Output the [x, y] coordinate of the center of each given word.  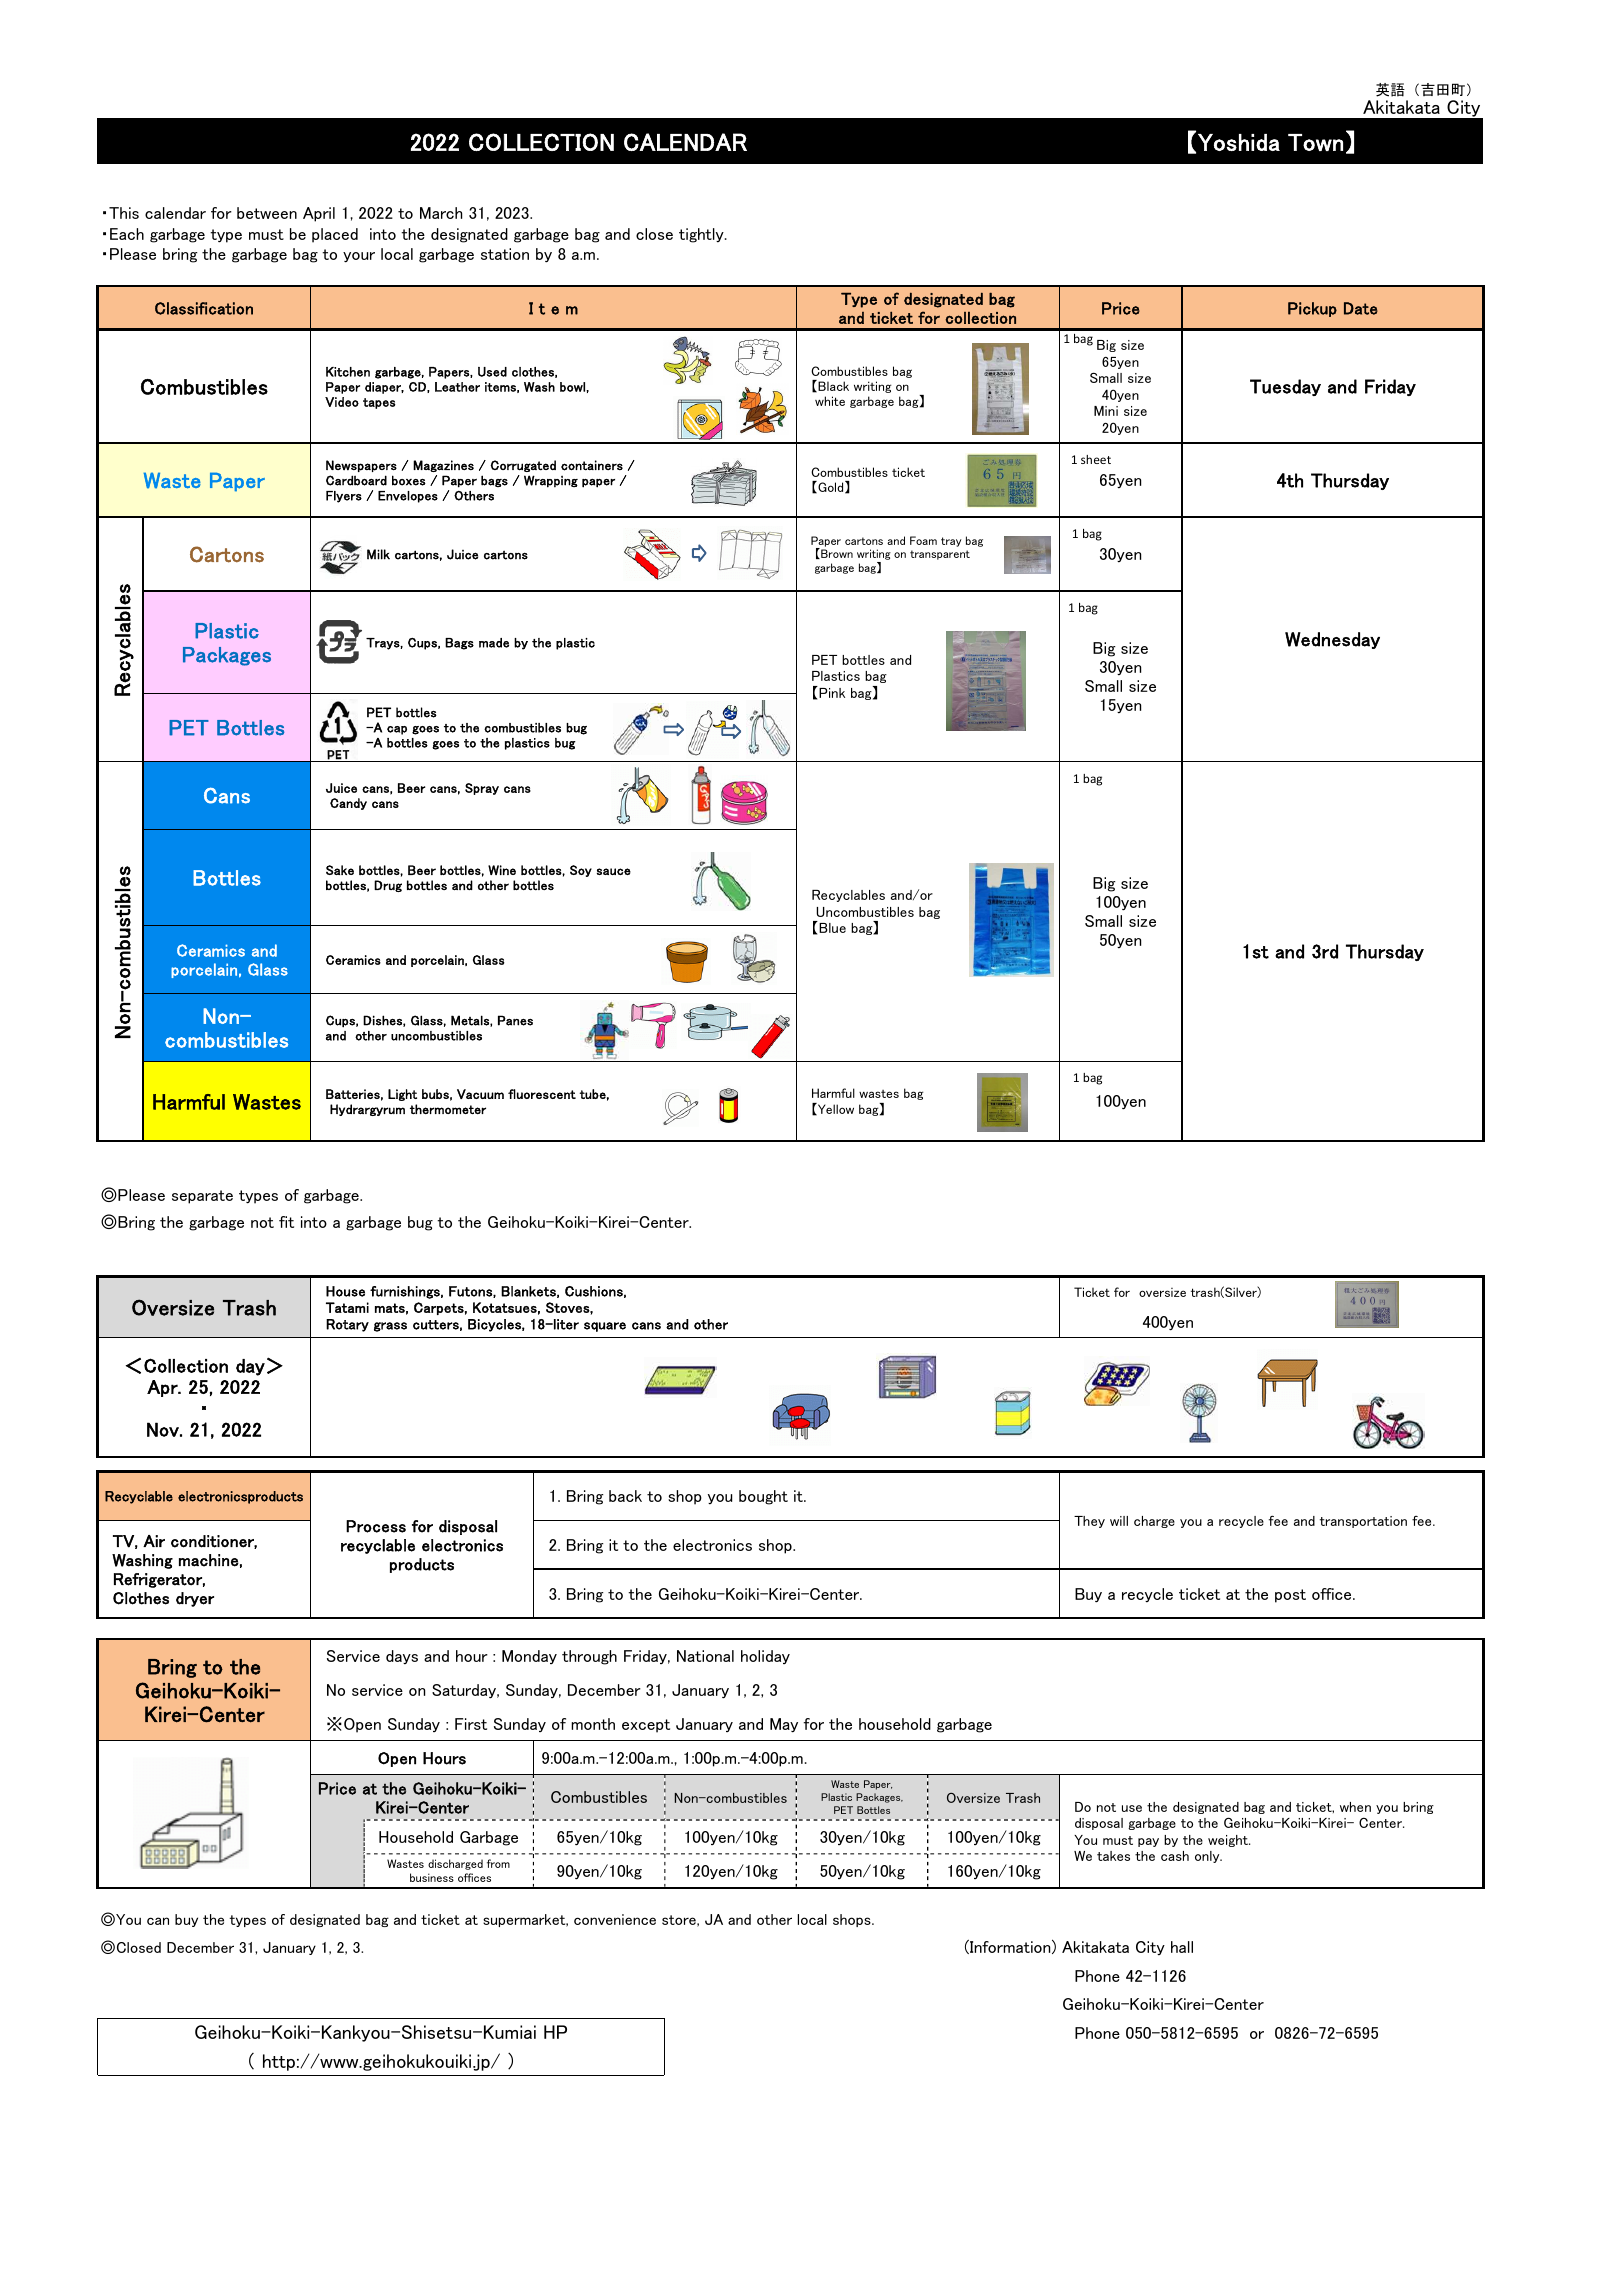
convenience [615, 1919]
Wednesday [1332, 640]
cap [397, 730]
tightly [702, 235]
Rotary [347, 1325]
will [1119, 1521]
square [605, 1327]
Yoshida [1239, 142]
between [267, 213]
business [432, 1877]
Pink [831, 692]
